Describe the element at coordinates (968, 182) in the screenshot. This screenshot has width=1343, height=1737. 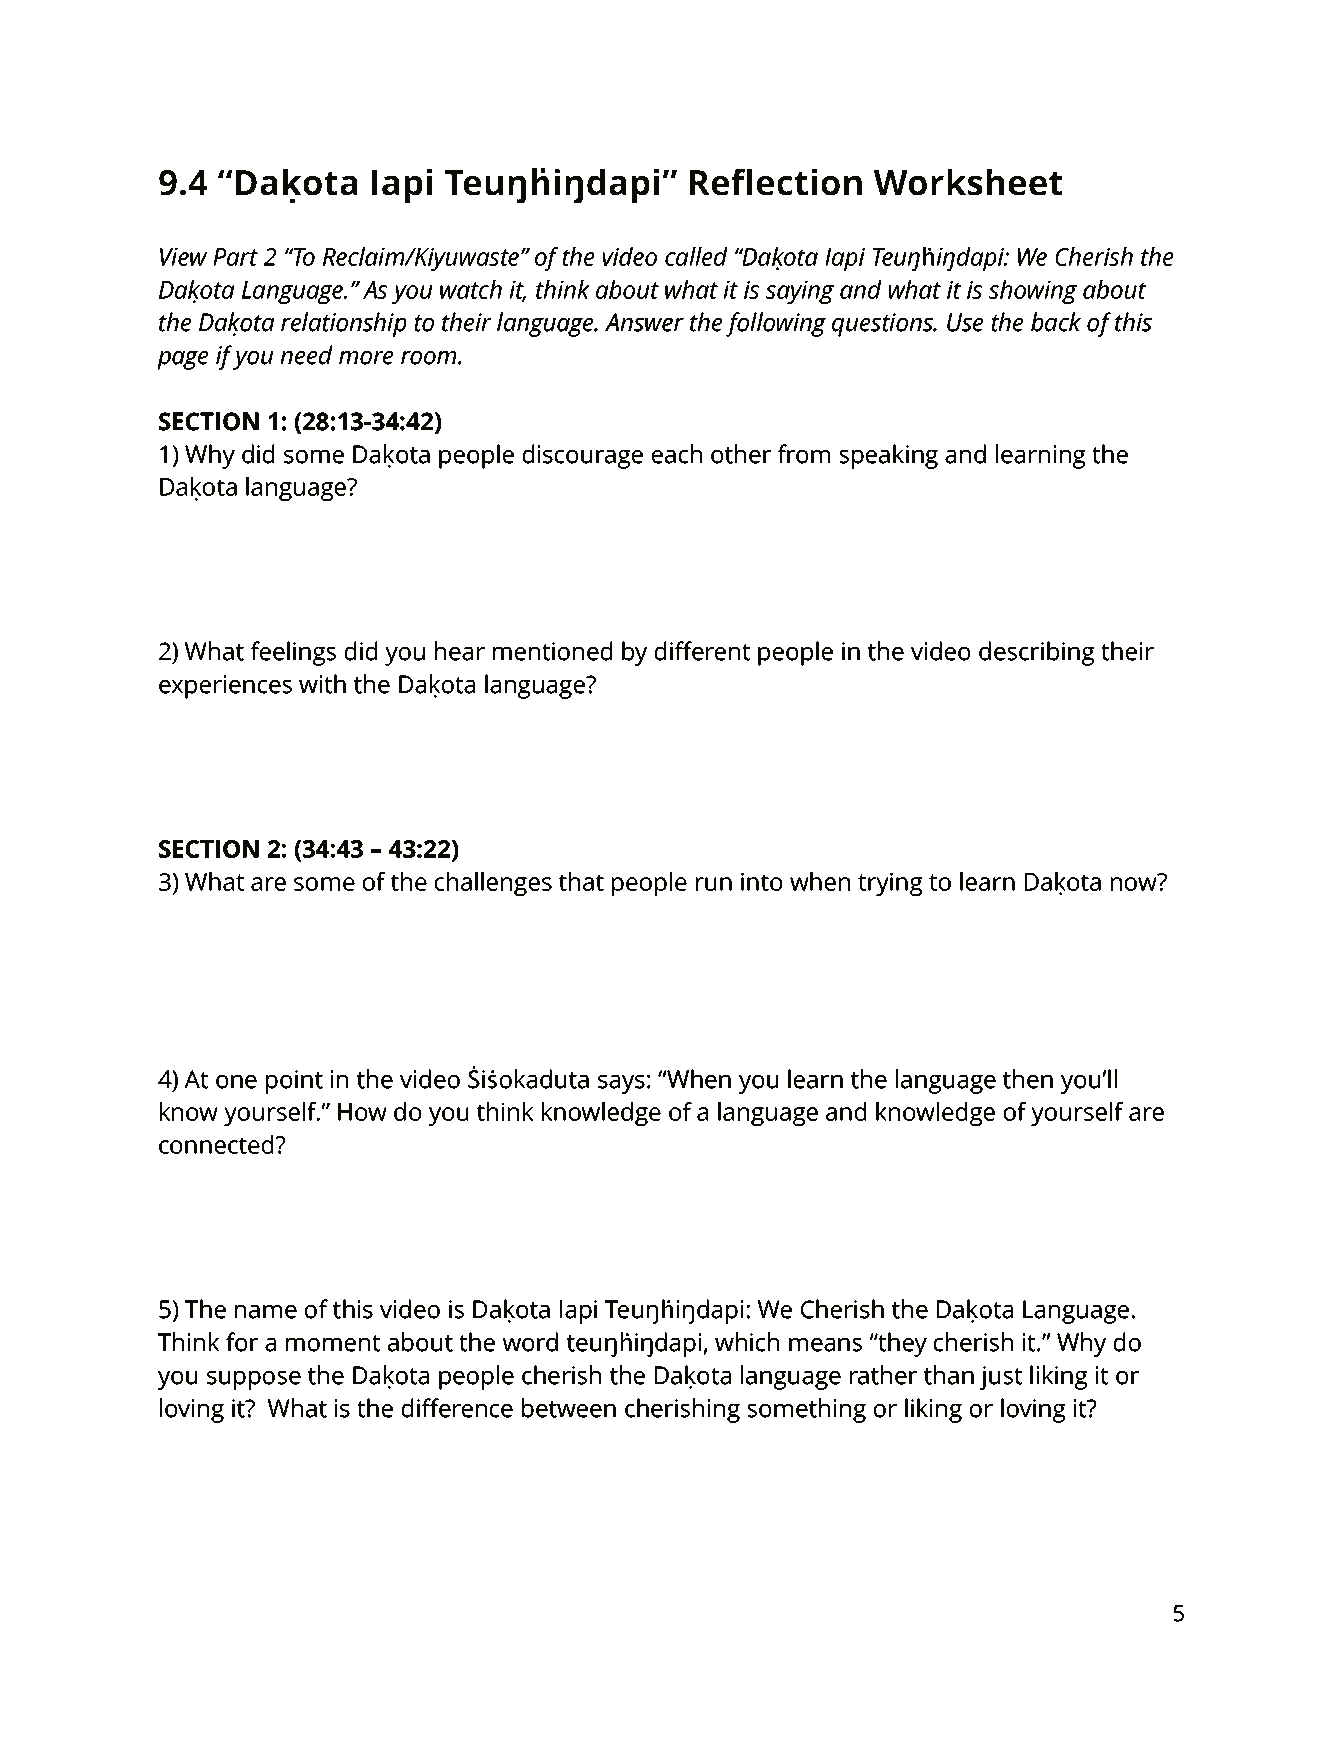
I see `Worksheet` at that location.
